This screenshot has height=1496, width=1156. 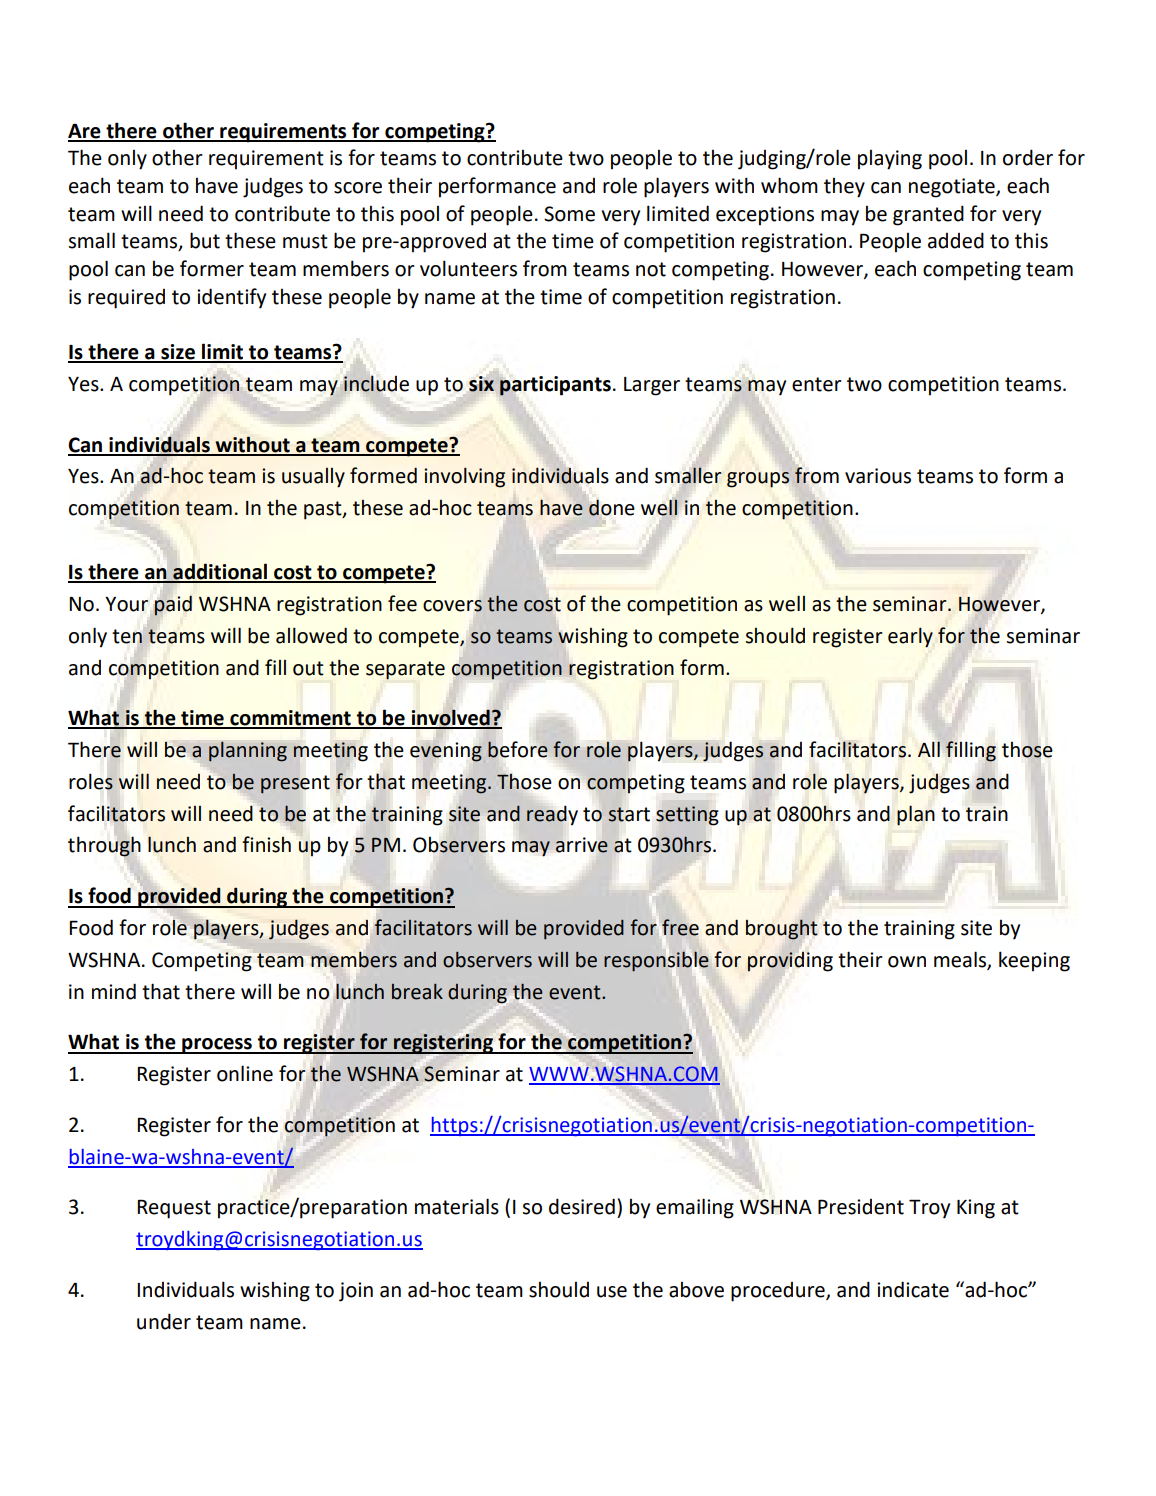 What do you see at coordinates (266, 844) in the screenshot?
I see `finish` at bounding box center [266, 844].
